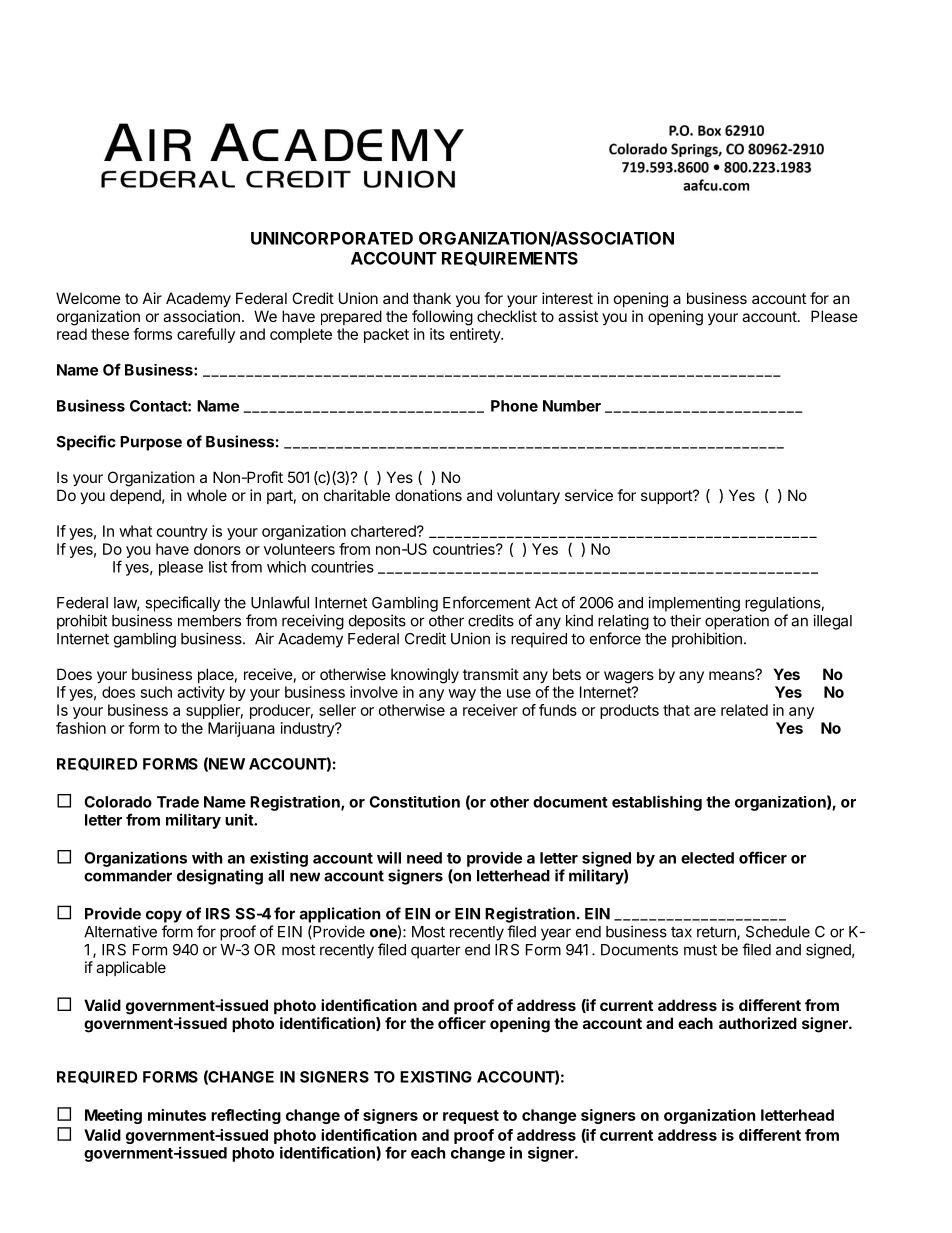 The height and width of the image is (1233, 952). Describe the element at coordinates (88, 298) in the image. I see `Welcome` at that location.
